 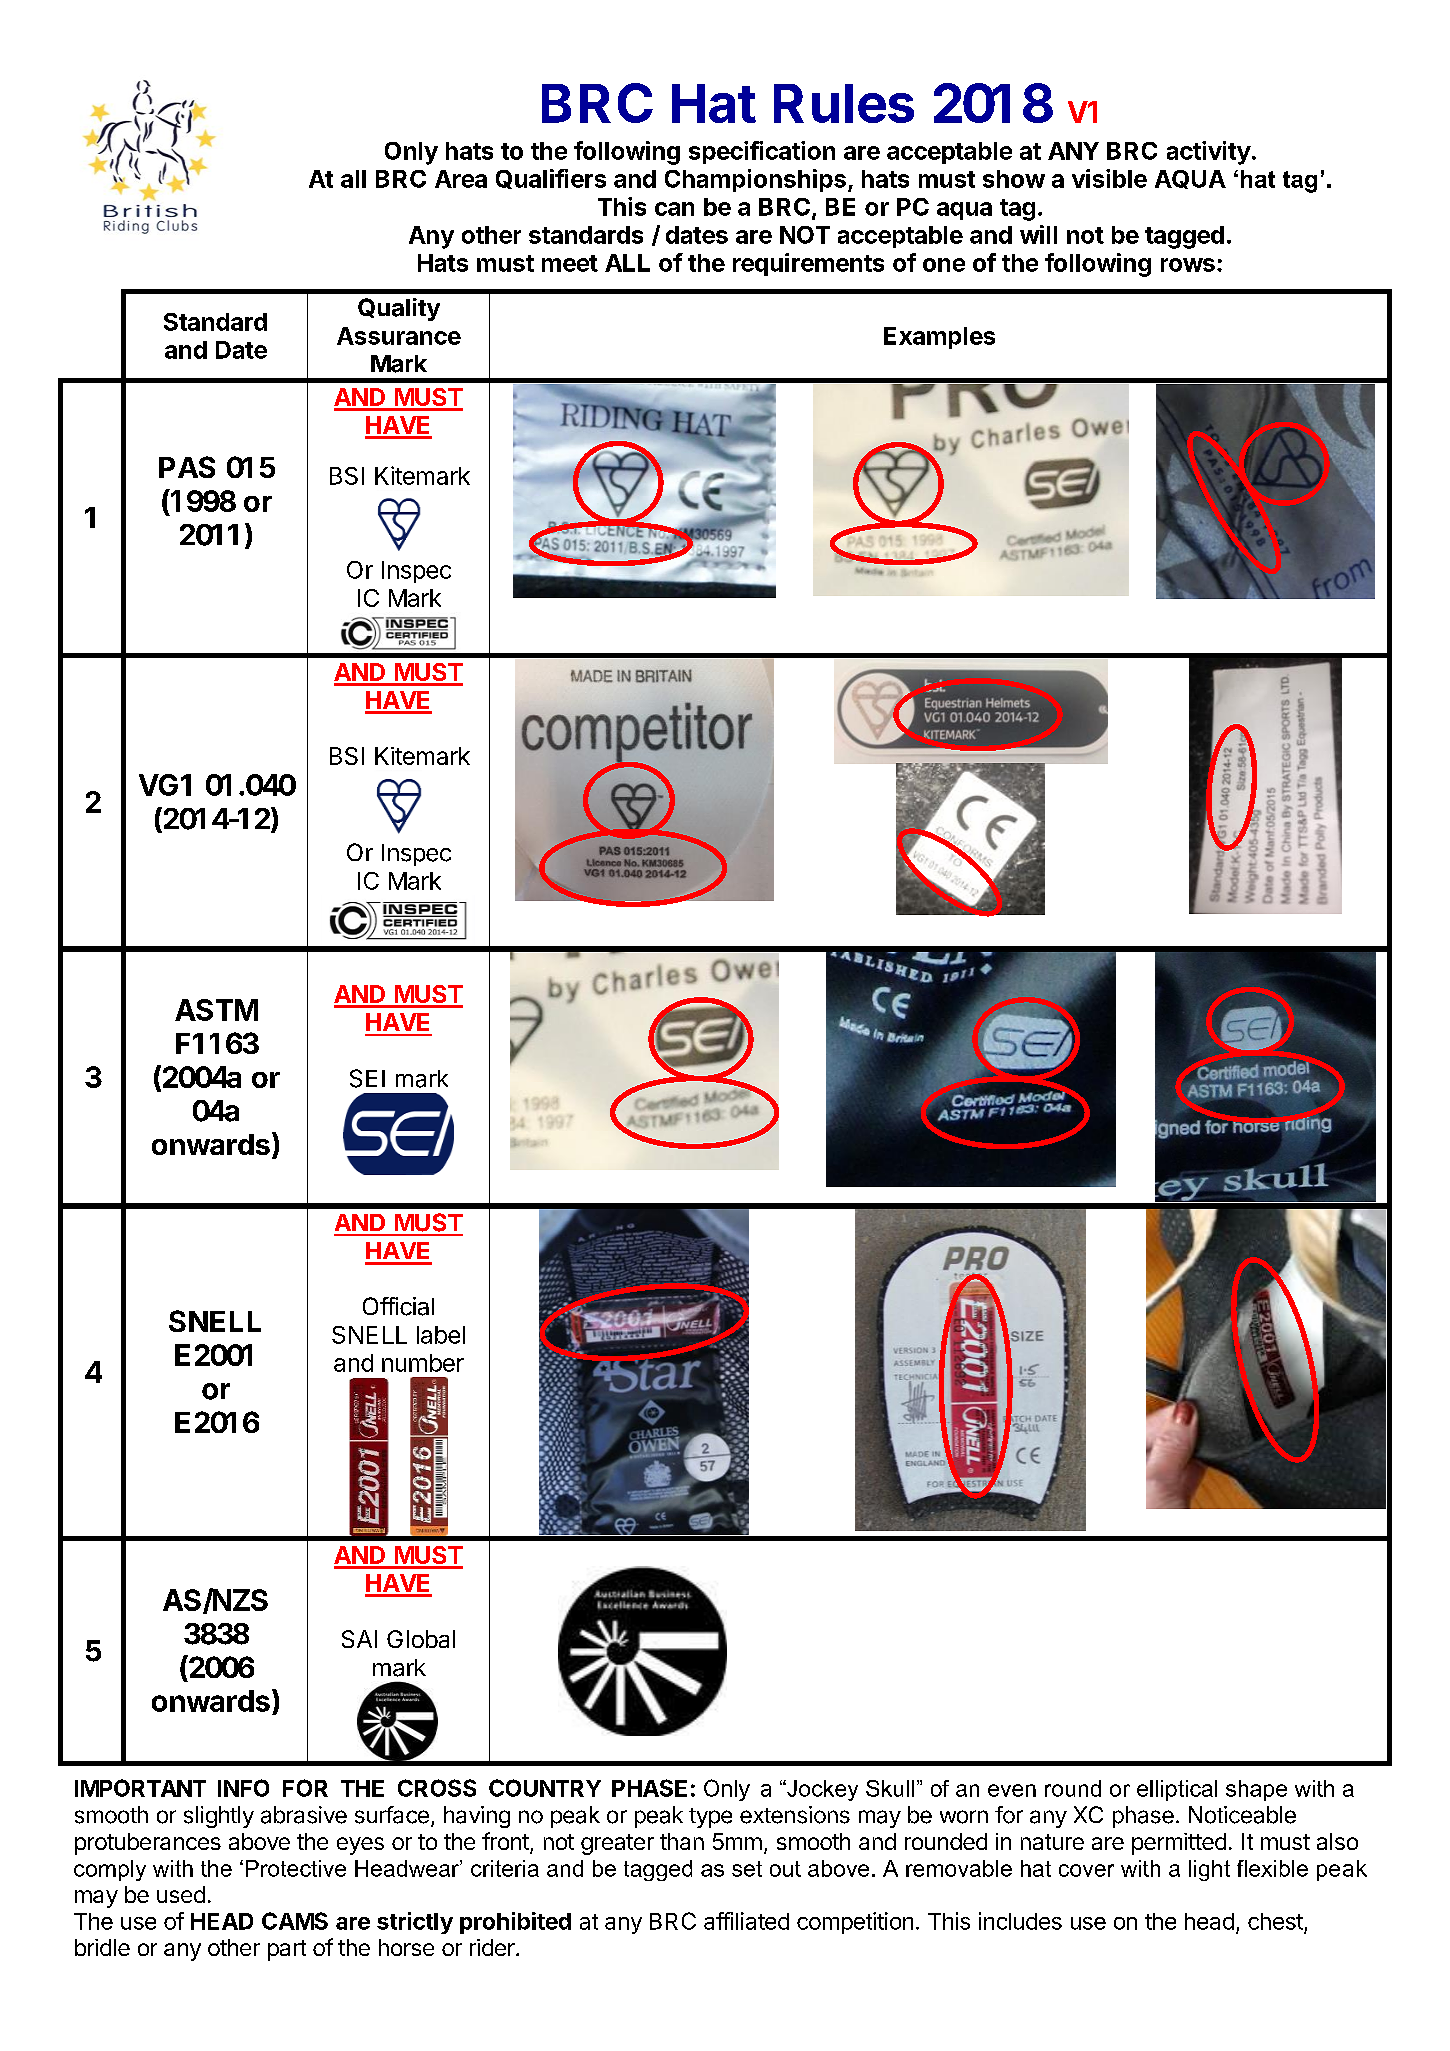 I want to click on CAMS, so click(x=295, y=1921).
